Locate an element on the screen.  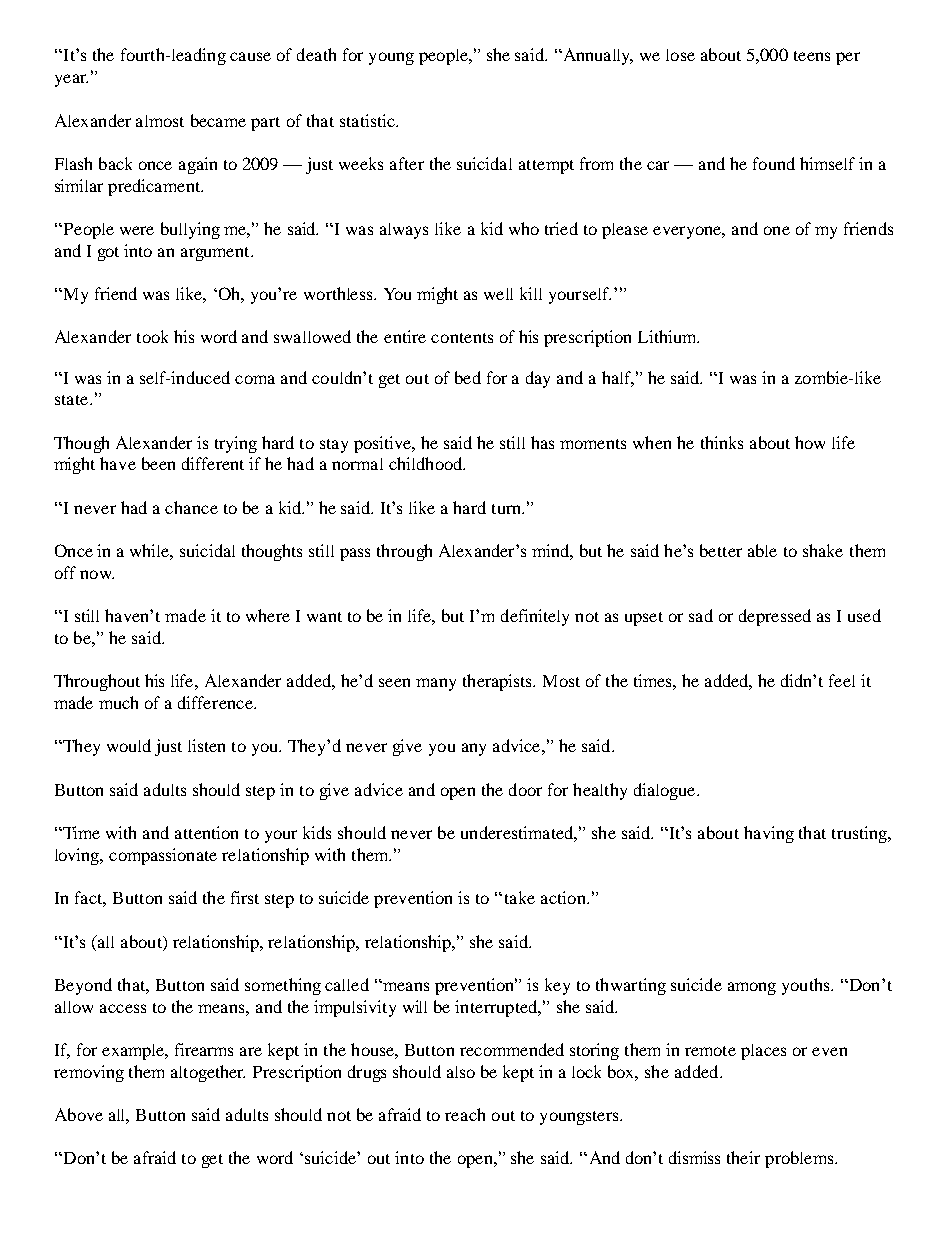
teens is located at coordinates (812, 56).
